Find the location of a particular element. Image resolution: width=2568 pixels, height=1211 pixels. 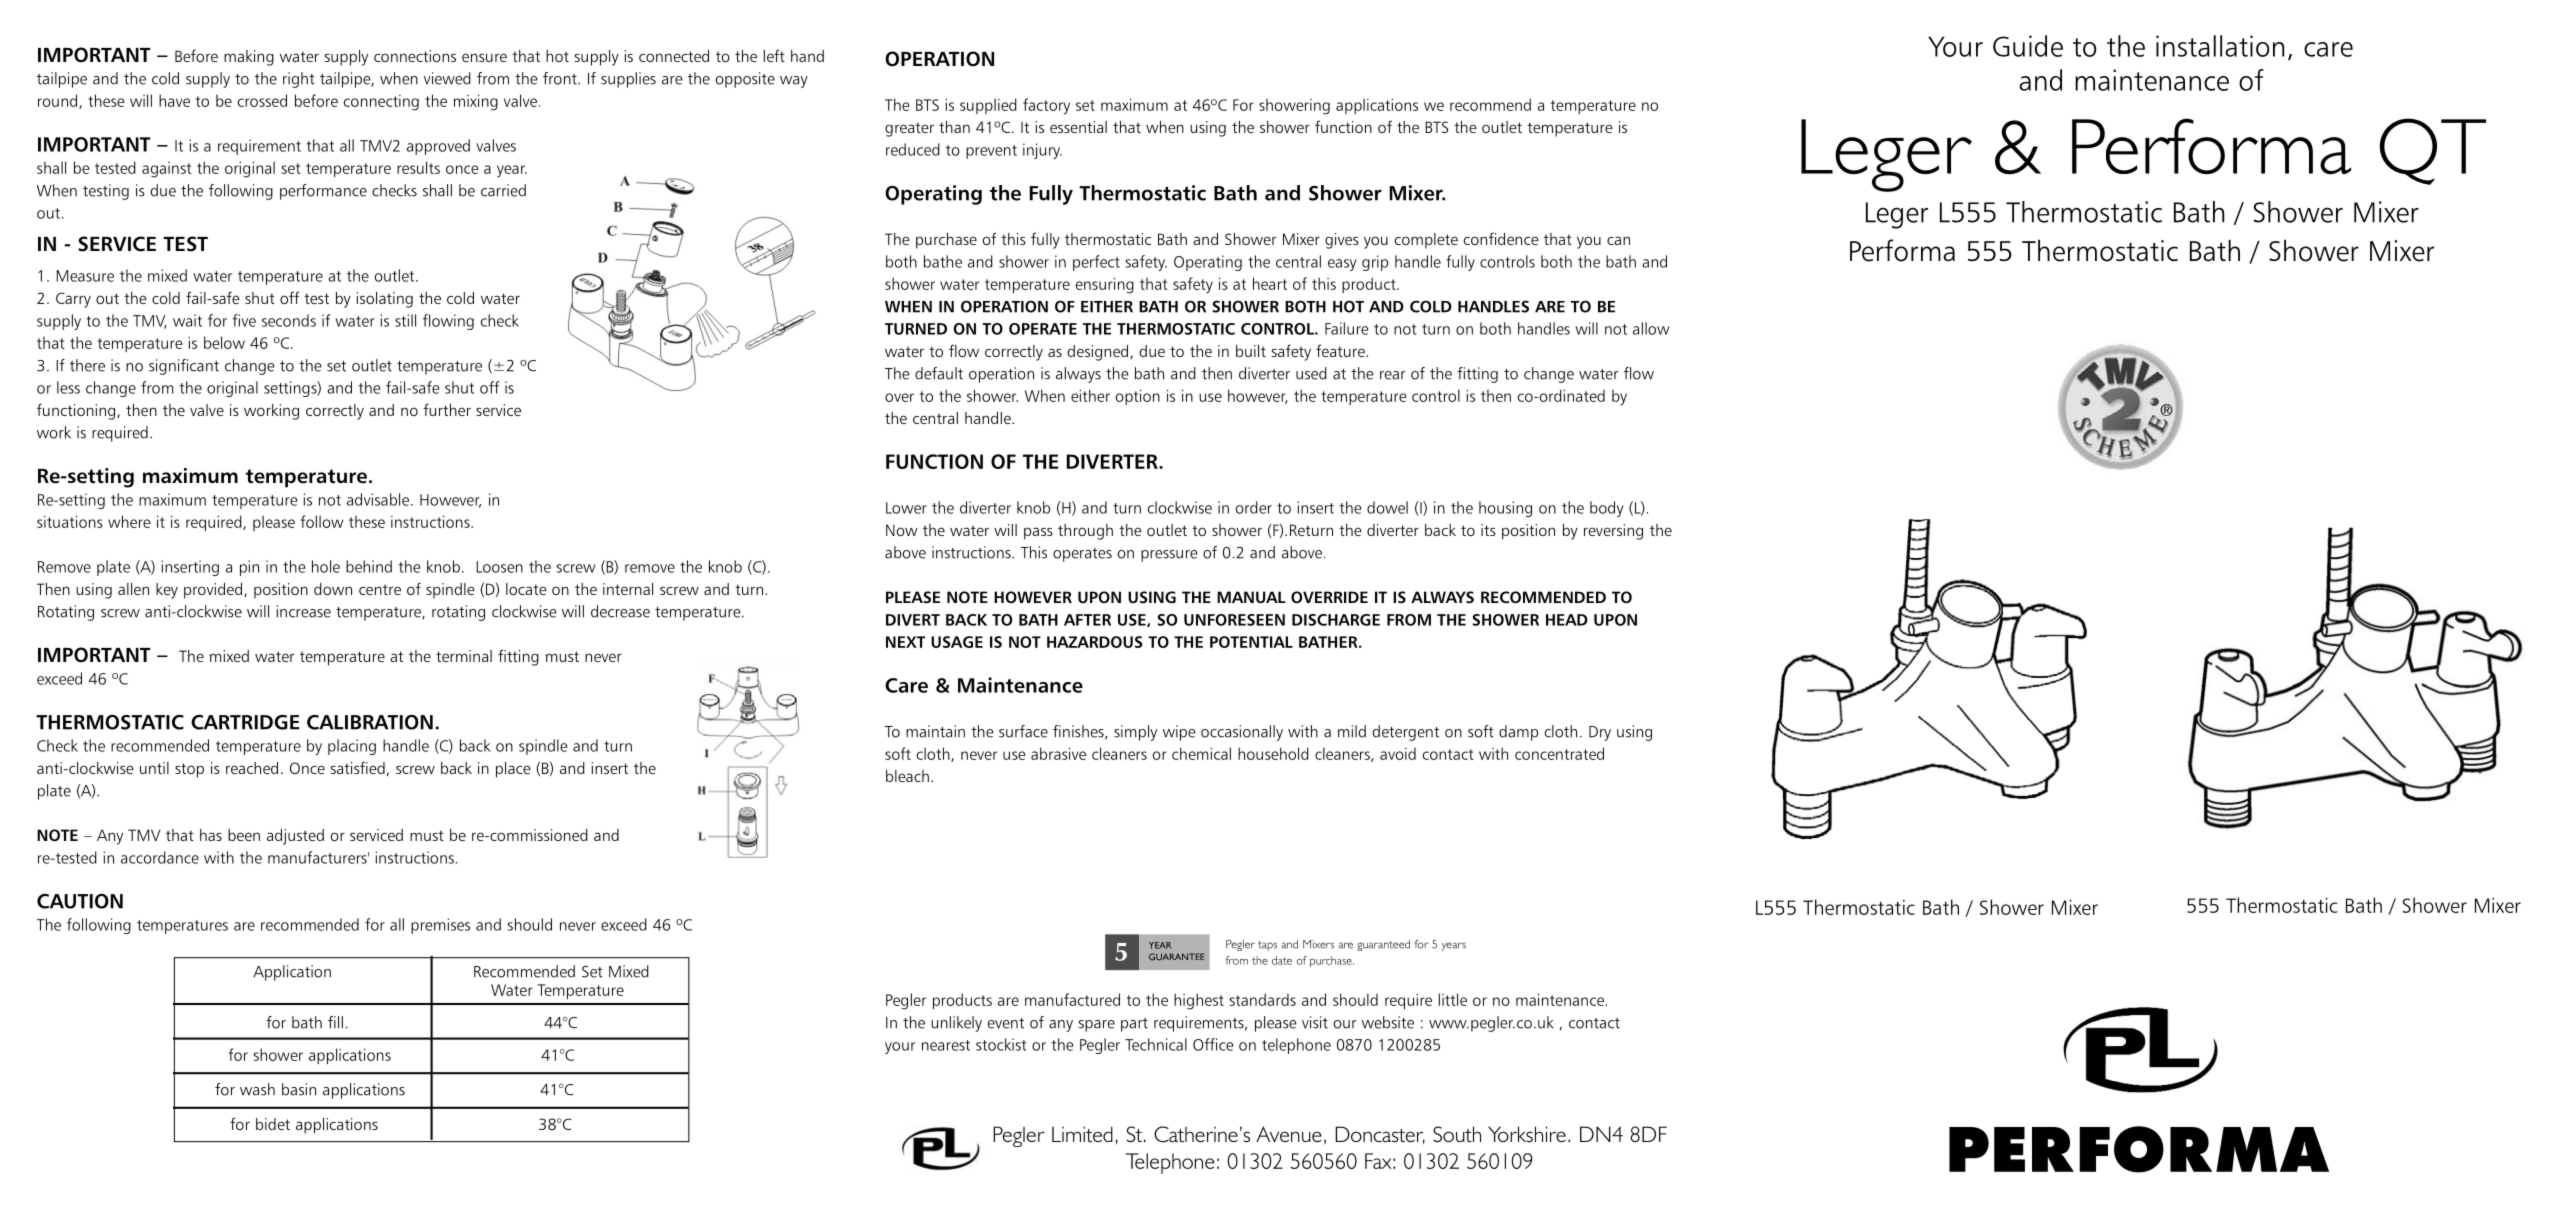

Dry is located at coordinates (1600, 733).
